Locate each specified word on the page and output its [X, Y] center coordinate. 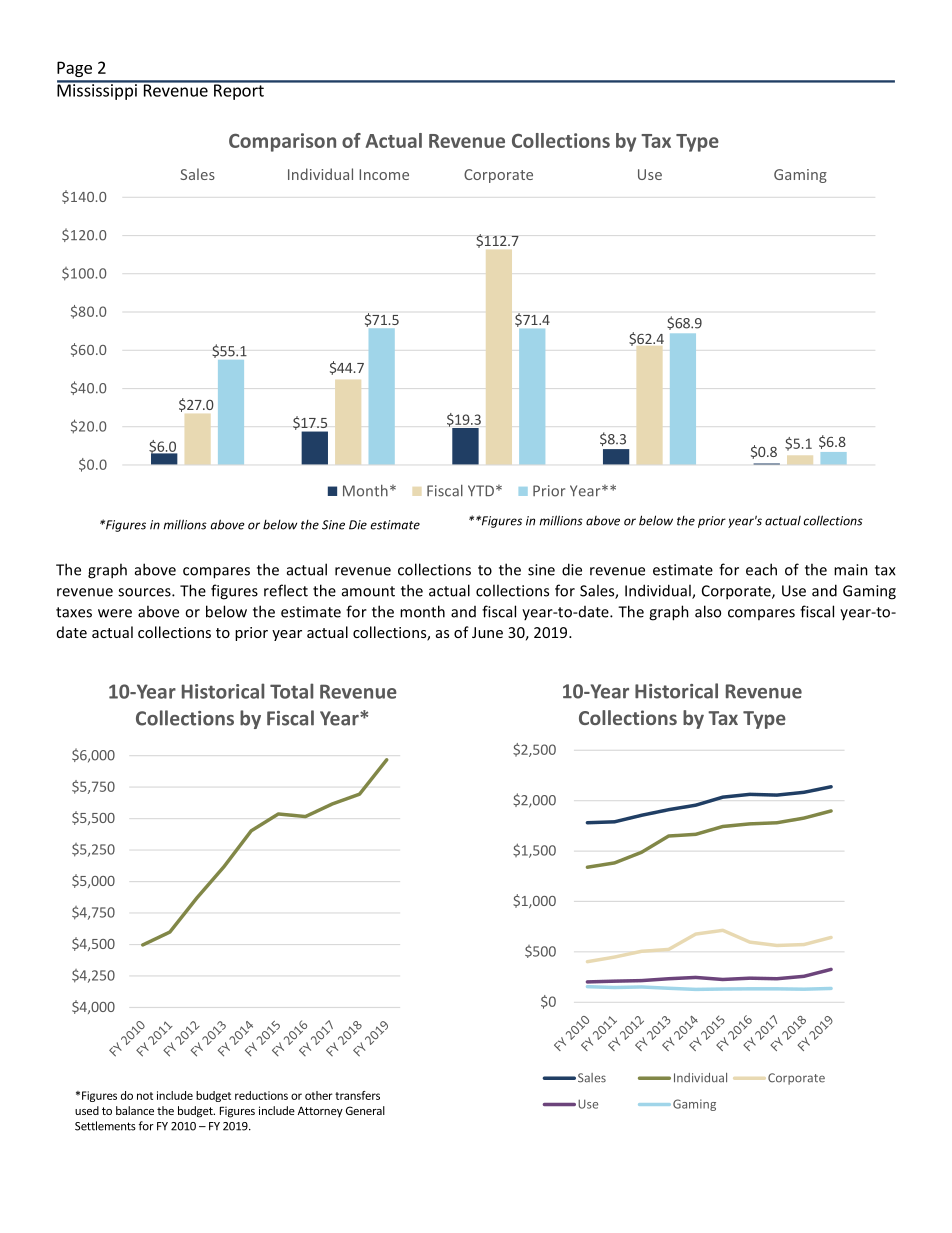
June [487, 632]
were [115, 613]
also [708, 611]
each [761, 569]
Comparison [282, 142]
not [145, 1096]
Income [384, 174]
